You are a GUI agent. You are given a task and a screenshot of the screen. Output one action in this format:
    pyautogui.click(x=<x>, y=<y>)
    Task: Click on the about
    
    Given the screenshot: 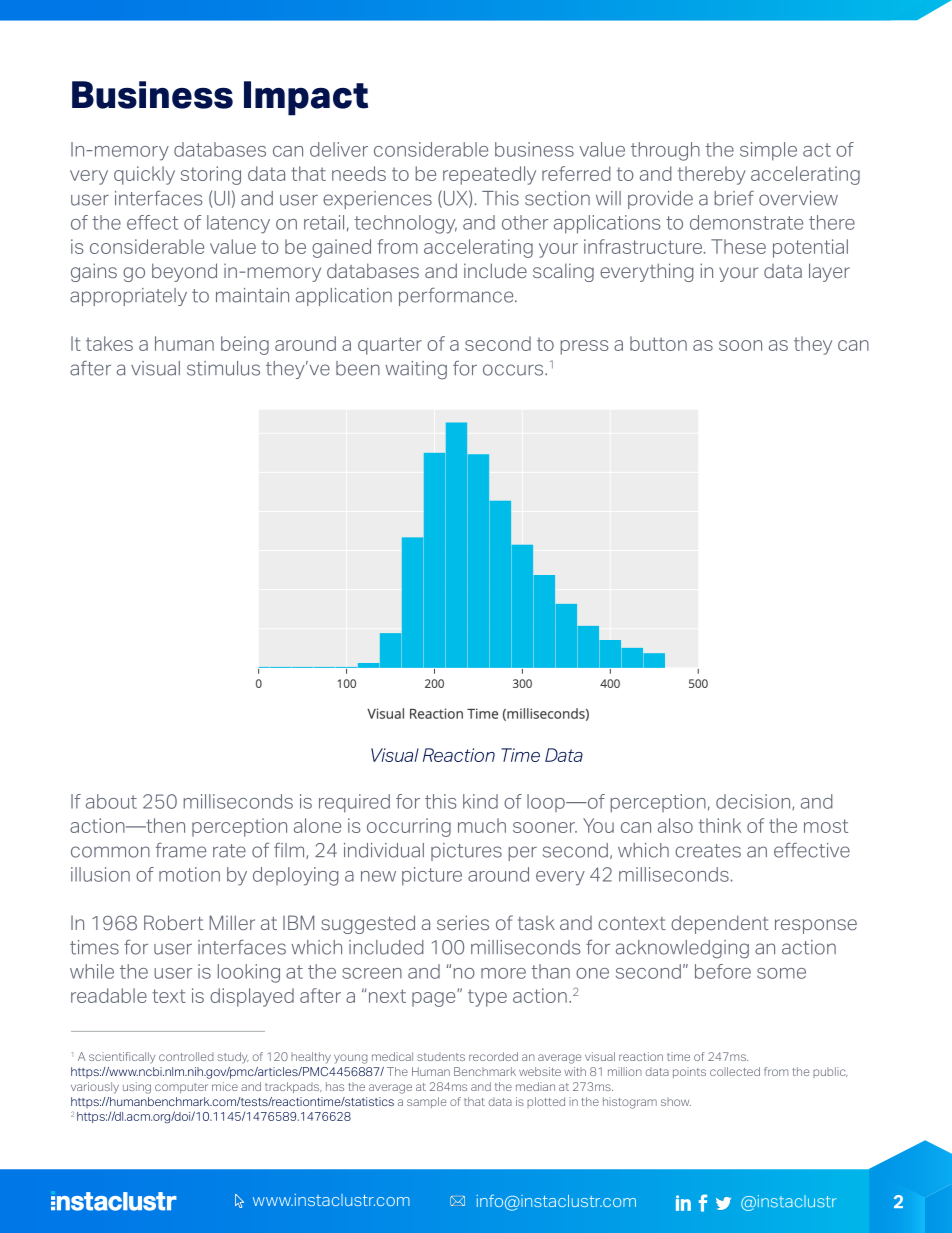 What is the action you would take?
    pyautogui.click(x=111, y=801)
